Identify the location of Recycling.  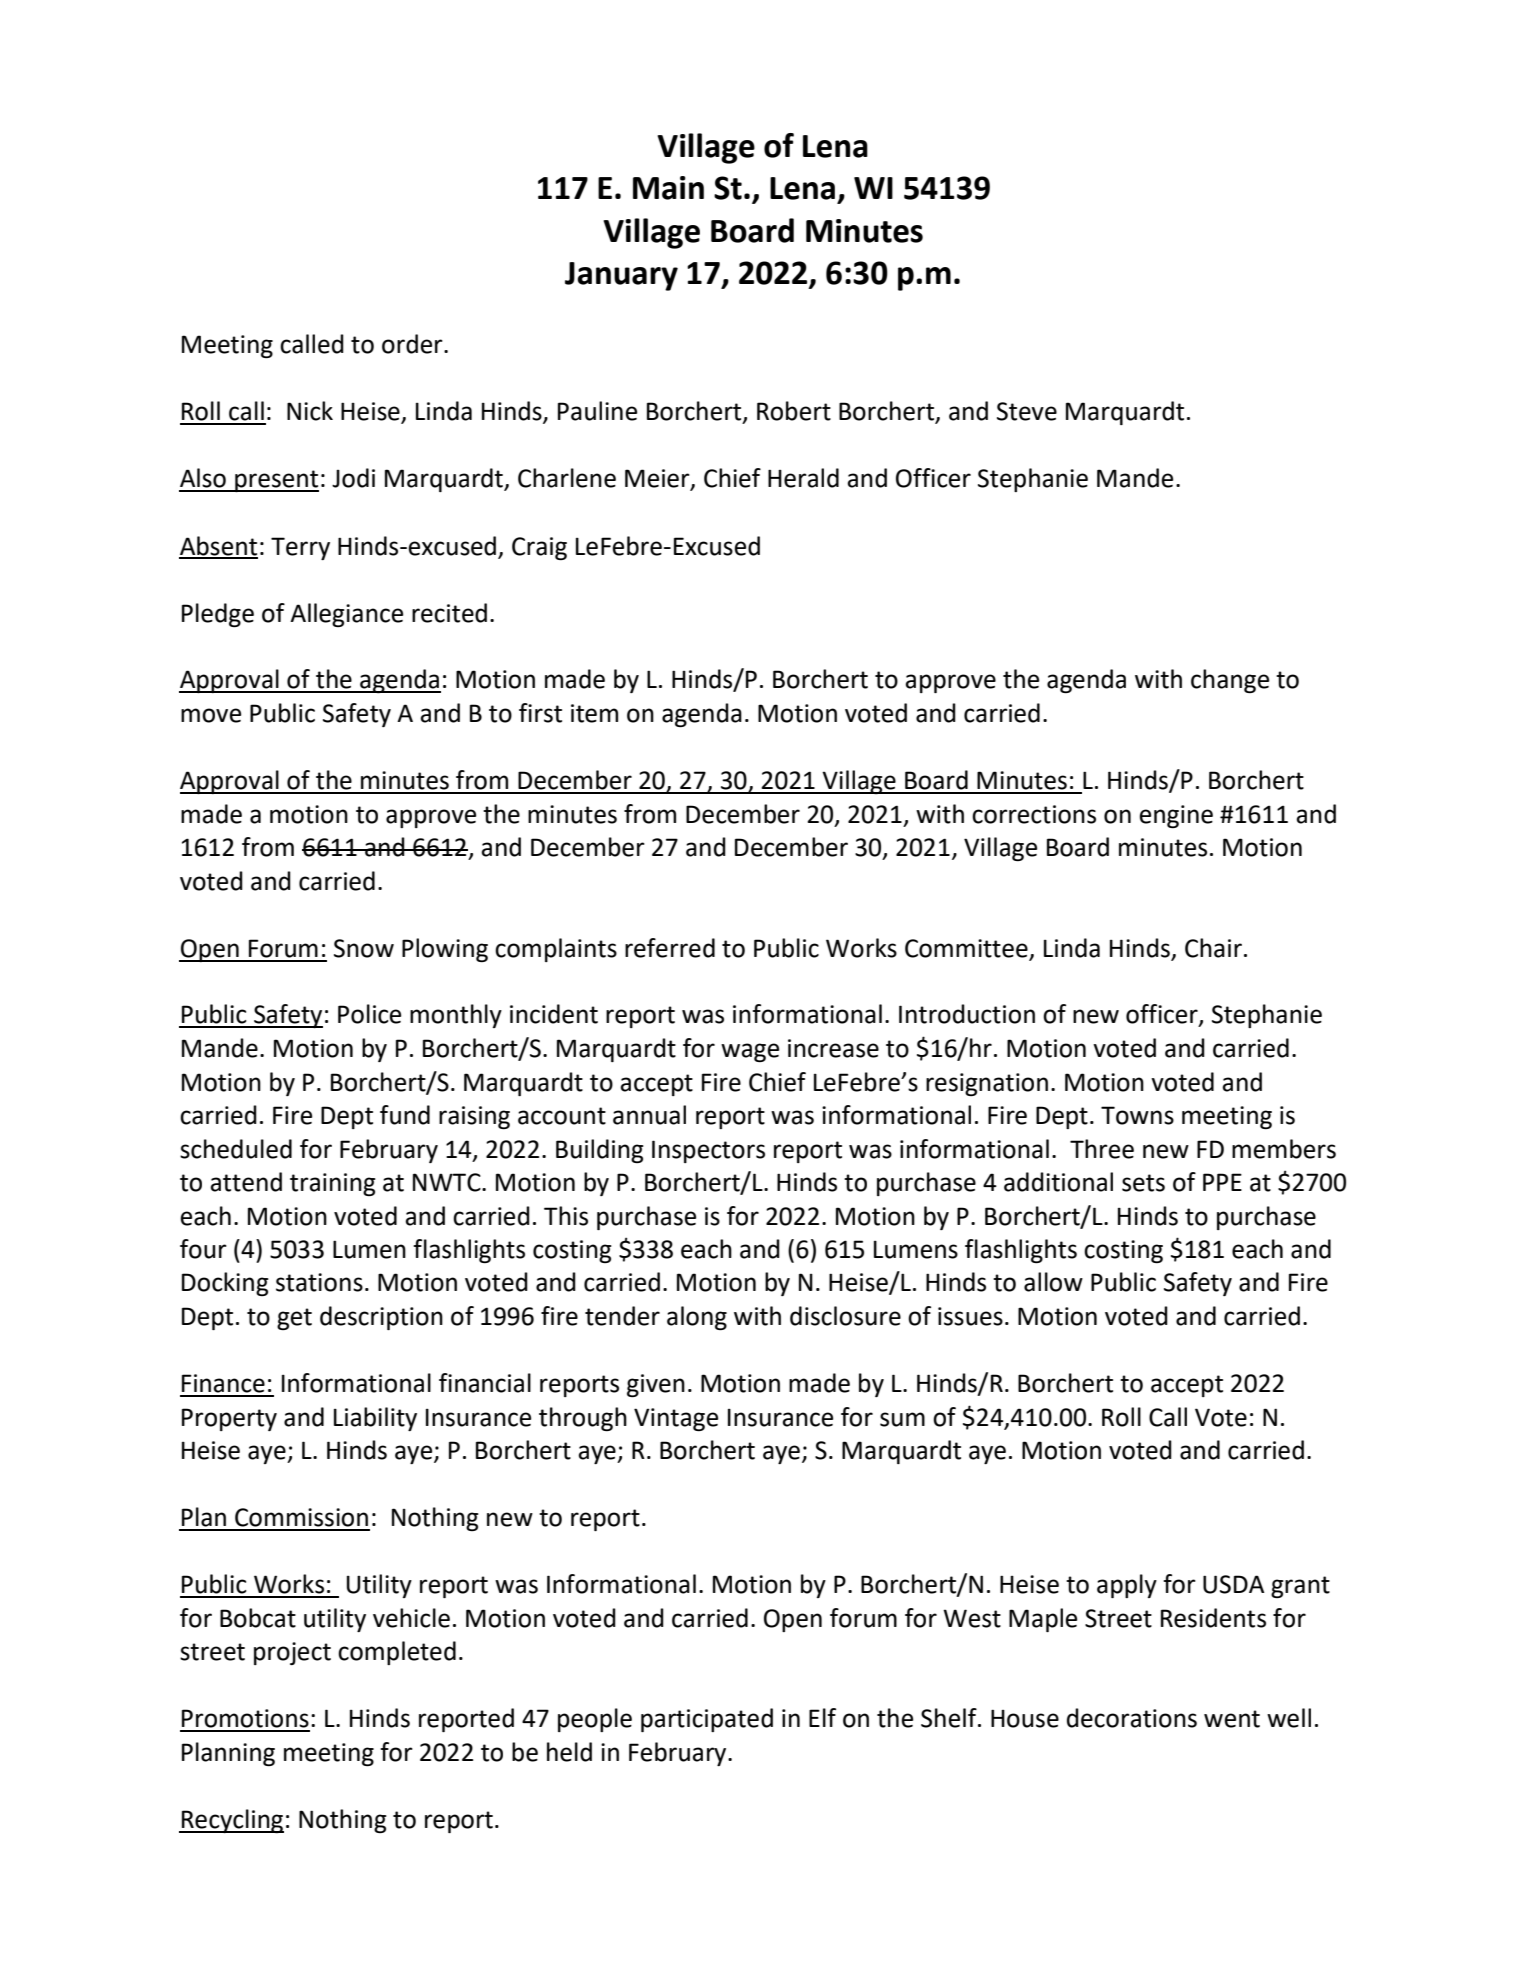
(232, 1821).
